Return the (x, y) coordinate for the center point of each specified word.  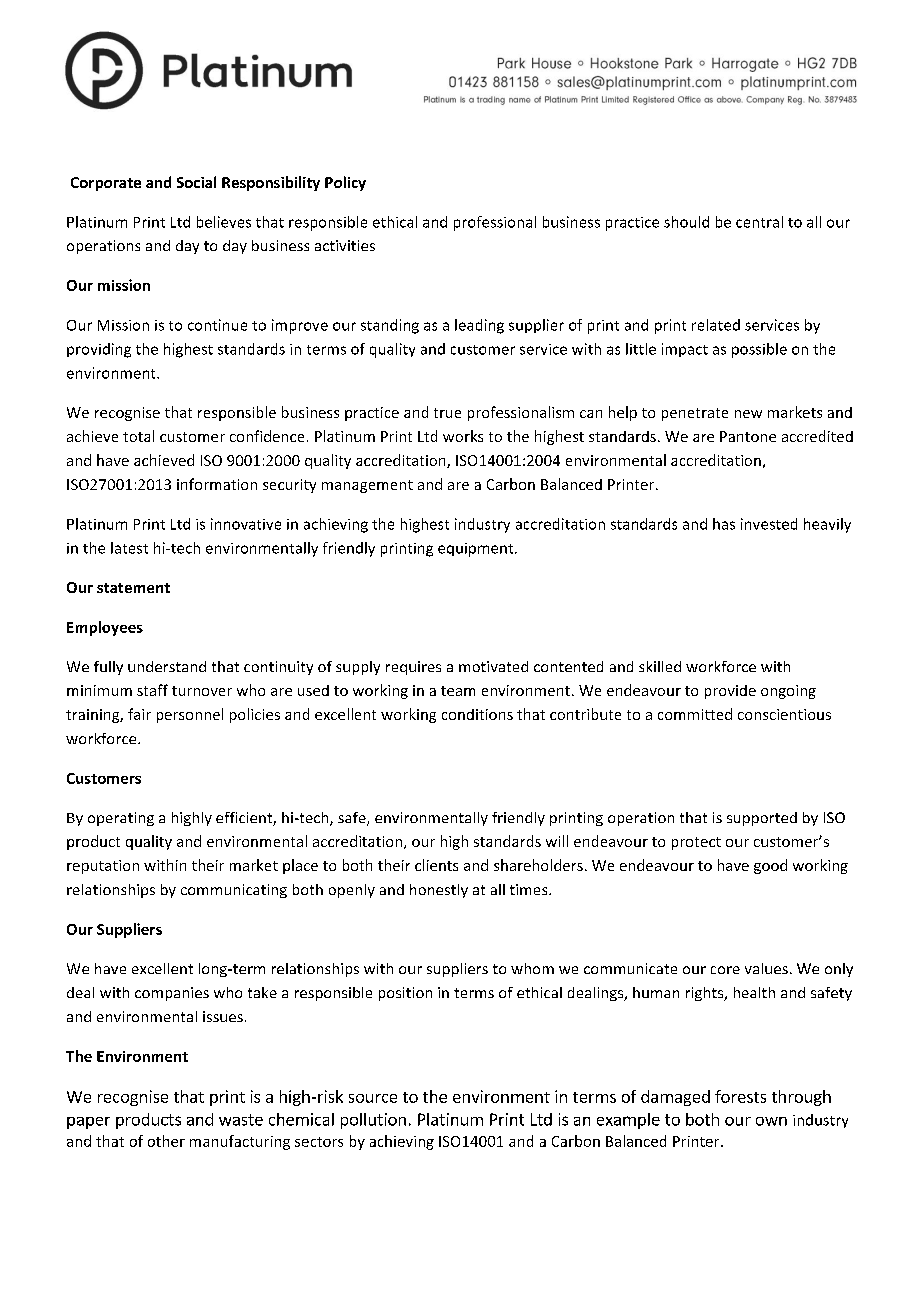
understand (167, 666)
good (770, 866)
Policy (345, 183)
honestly (439, 891)
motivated (493, 666)
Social (196, 182)
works (463, 436)
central (759, 222)
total (138, 436)
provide (730, 692)
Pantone (748, 436)
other (166, 1141)
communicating (234, 891)
